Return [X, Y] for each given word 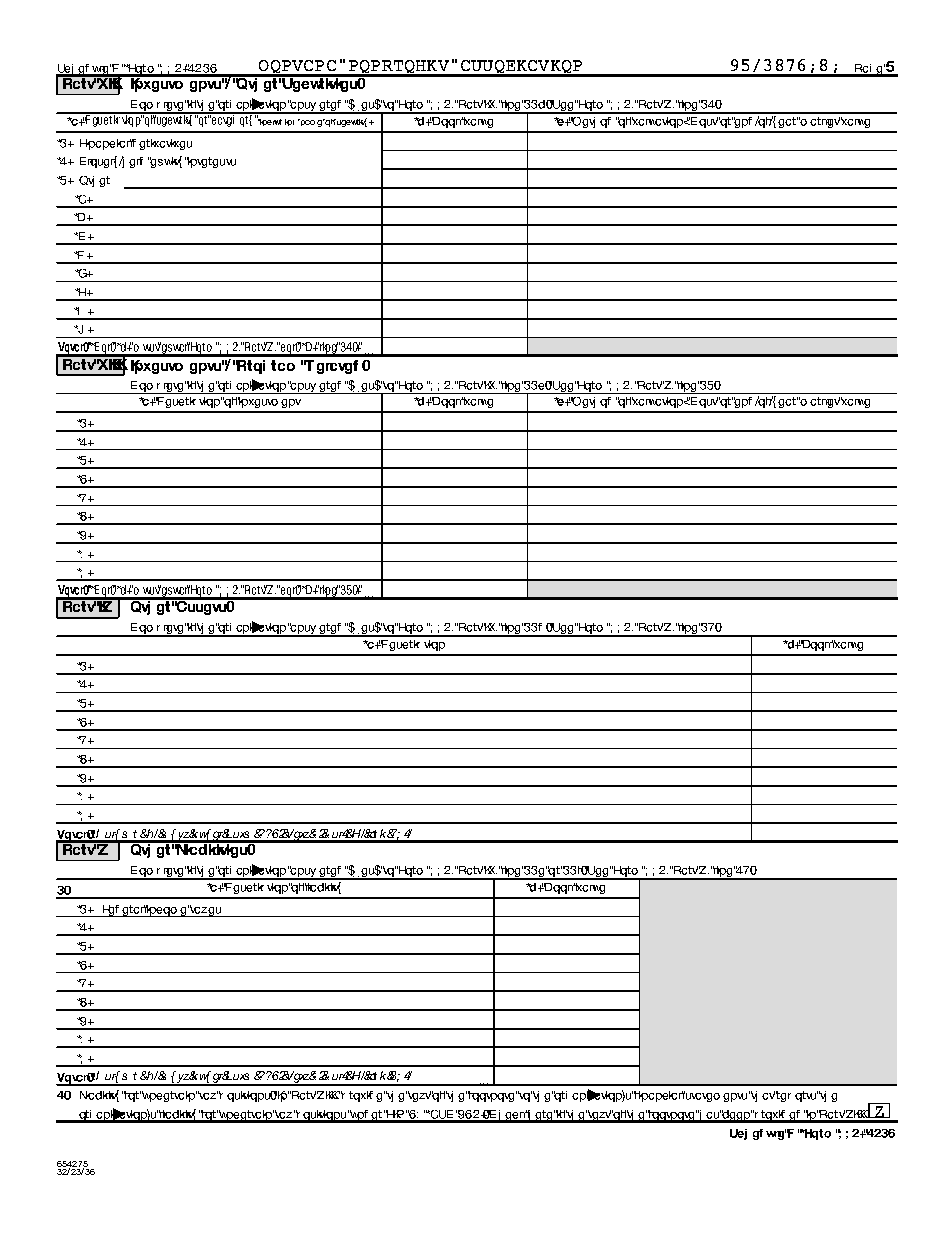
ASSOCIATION [521, 68]
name [312, 123]
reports [797, 1096]
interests [211, 162]
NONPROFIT [399, 68]
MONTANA [297, 68]
